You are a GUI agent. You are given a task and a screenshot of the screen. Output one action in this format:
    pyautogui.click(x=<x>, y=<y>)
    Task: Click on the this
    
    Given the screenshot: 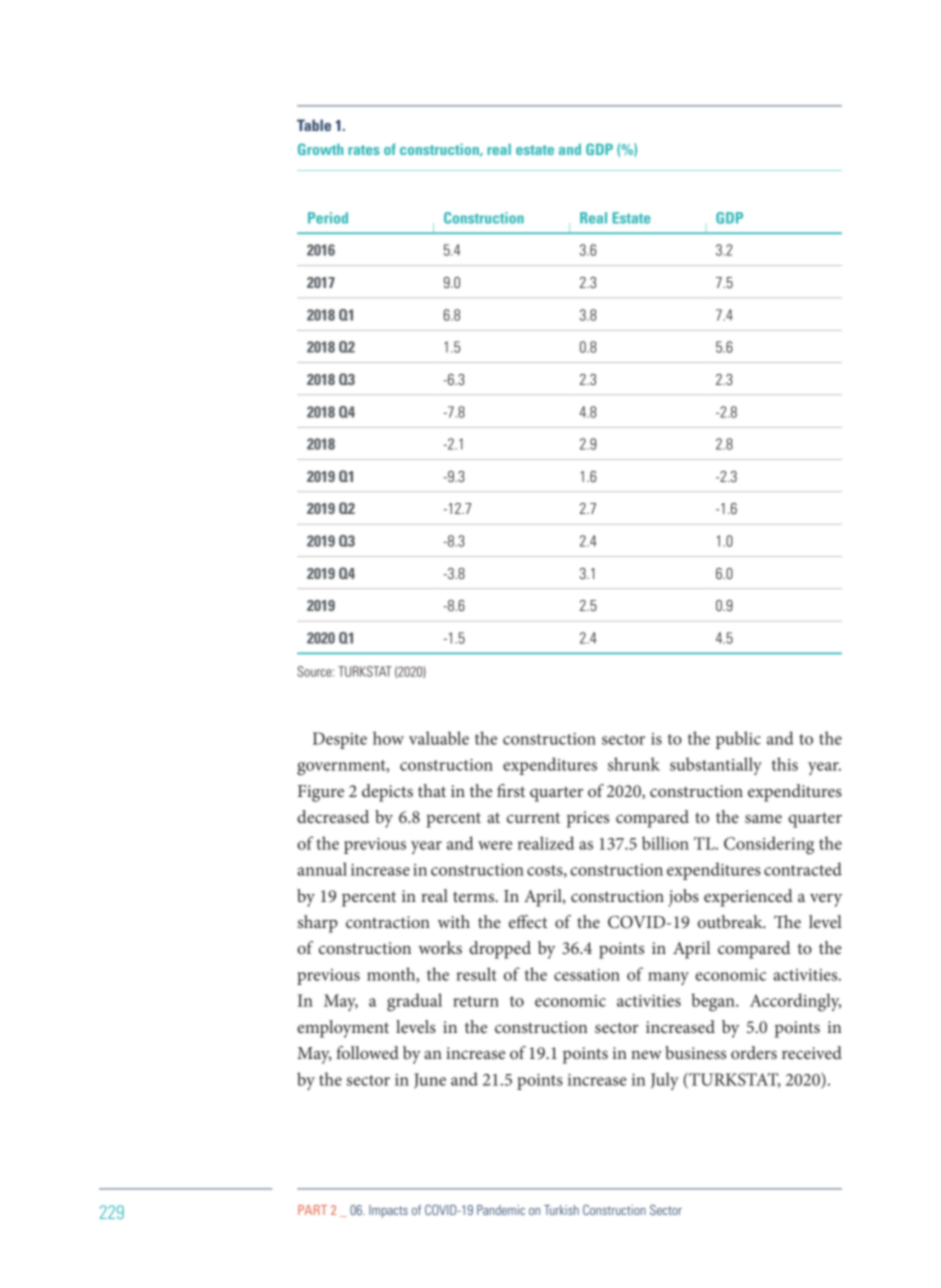 What is the action you would take?
    pyautogui.click(x=785, y=764)
